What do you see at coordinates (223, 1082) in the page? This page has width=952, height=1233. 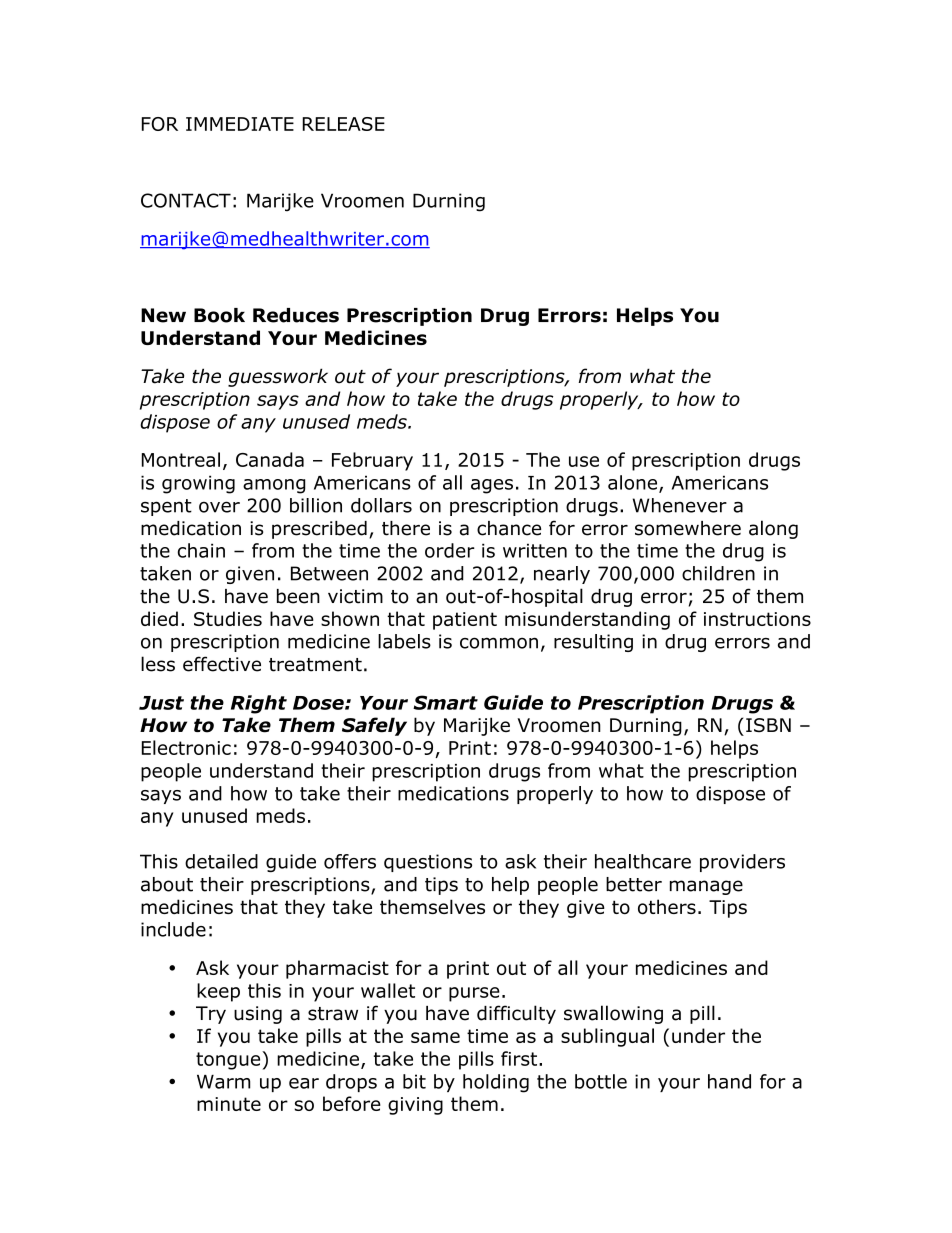 I see `Warm` at bounding box center [223, 1082].
